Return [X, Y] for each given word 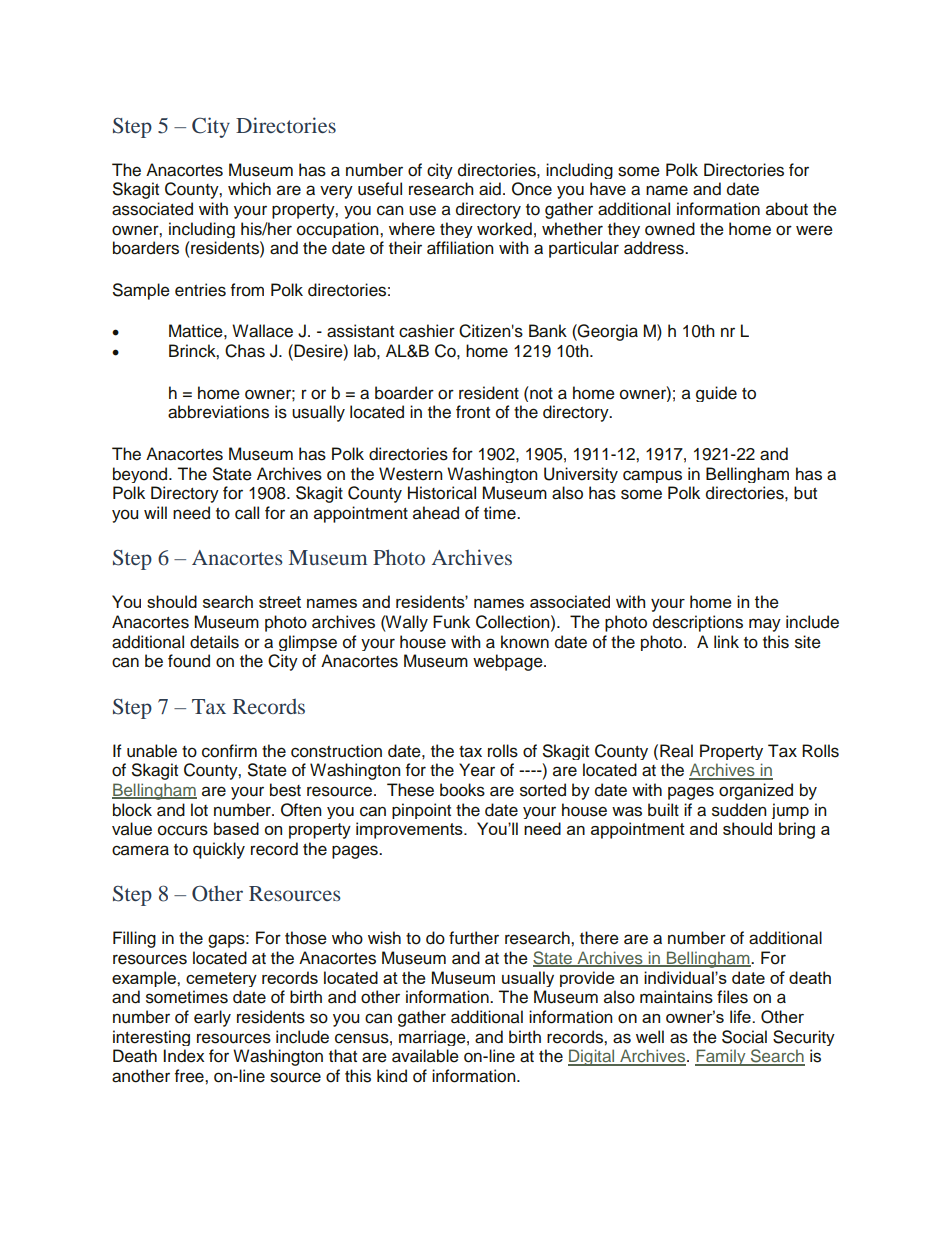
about [787, 209]
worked [504, 229]
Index [184, 1056]
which [249, 189]
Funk [451, 622]
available [425, 1056]
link [726, 641]
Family [721, 1057]
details [214, 642]
